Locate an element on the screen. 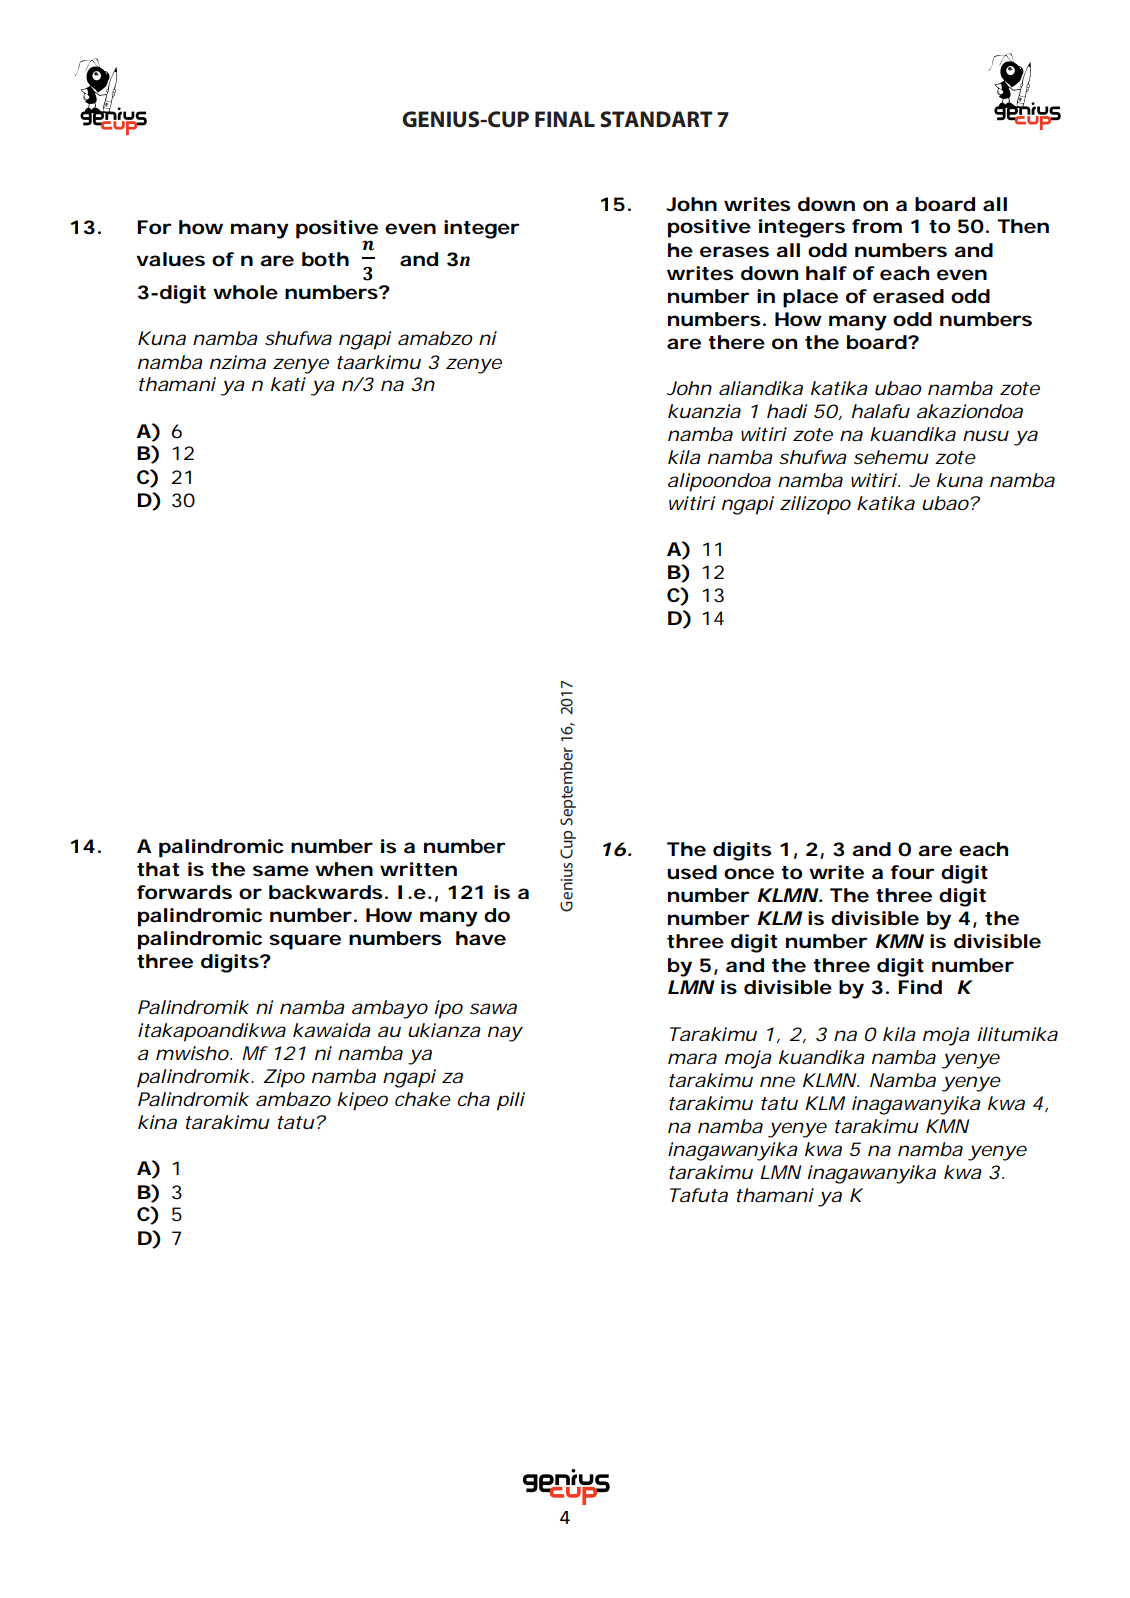  values is located at coordinates (170, 259).
